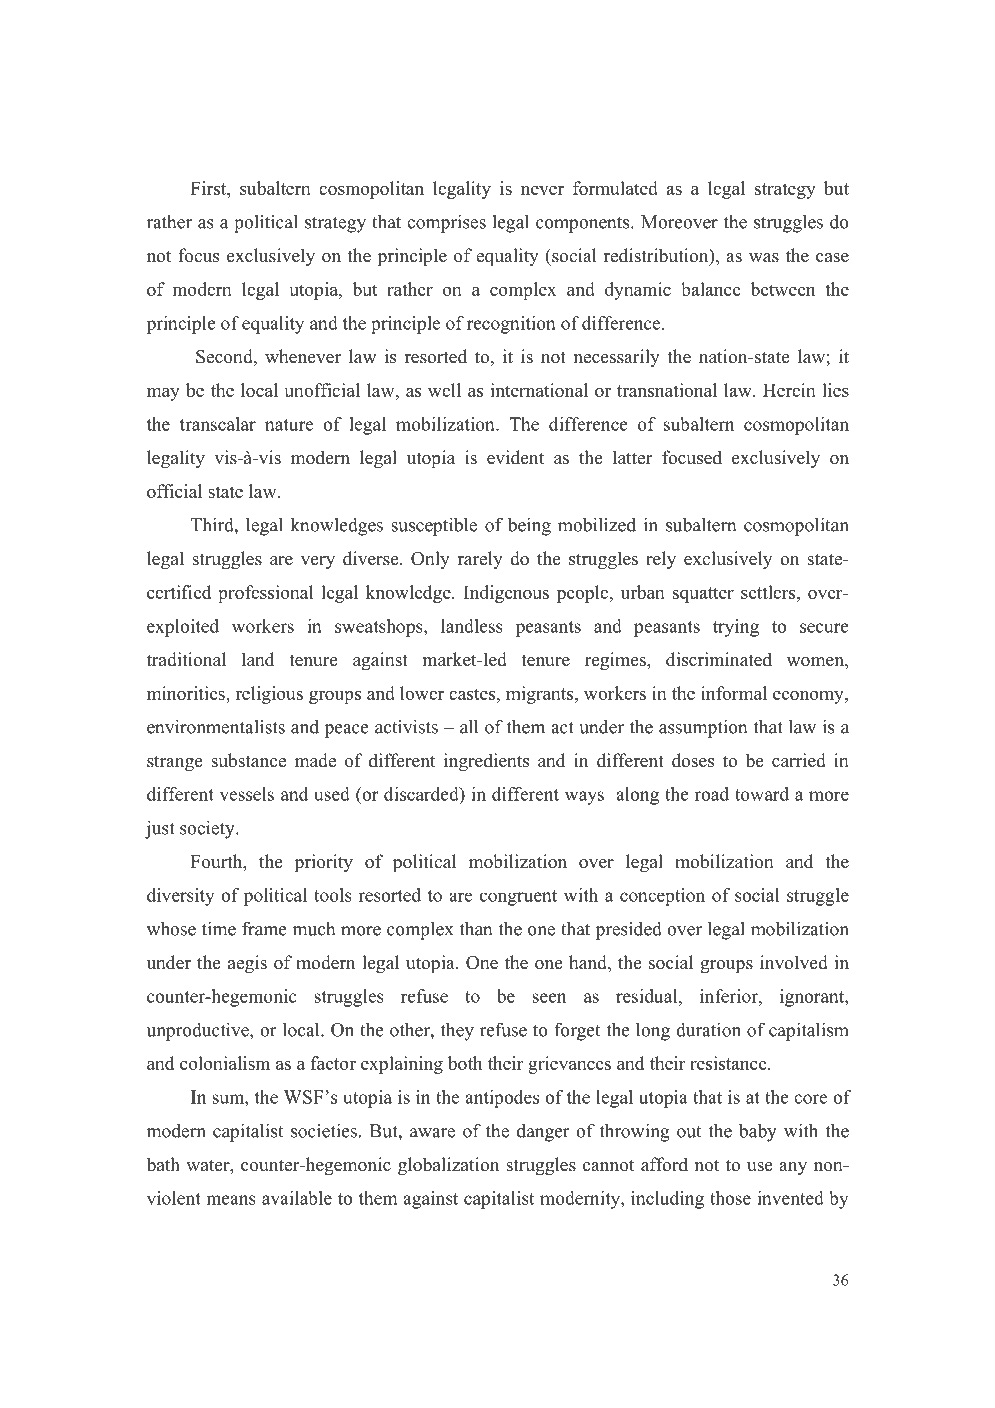 Image resolution: width=995 pixels, height=1408 pixels. What do you see at coordinates (446, 223) in the document?
I see `comprises` at bounding box center [446, 223].
